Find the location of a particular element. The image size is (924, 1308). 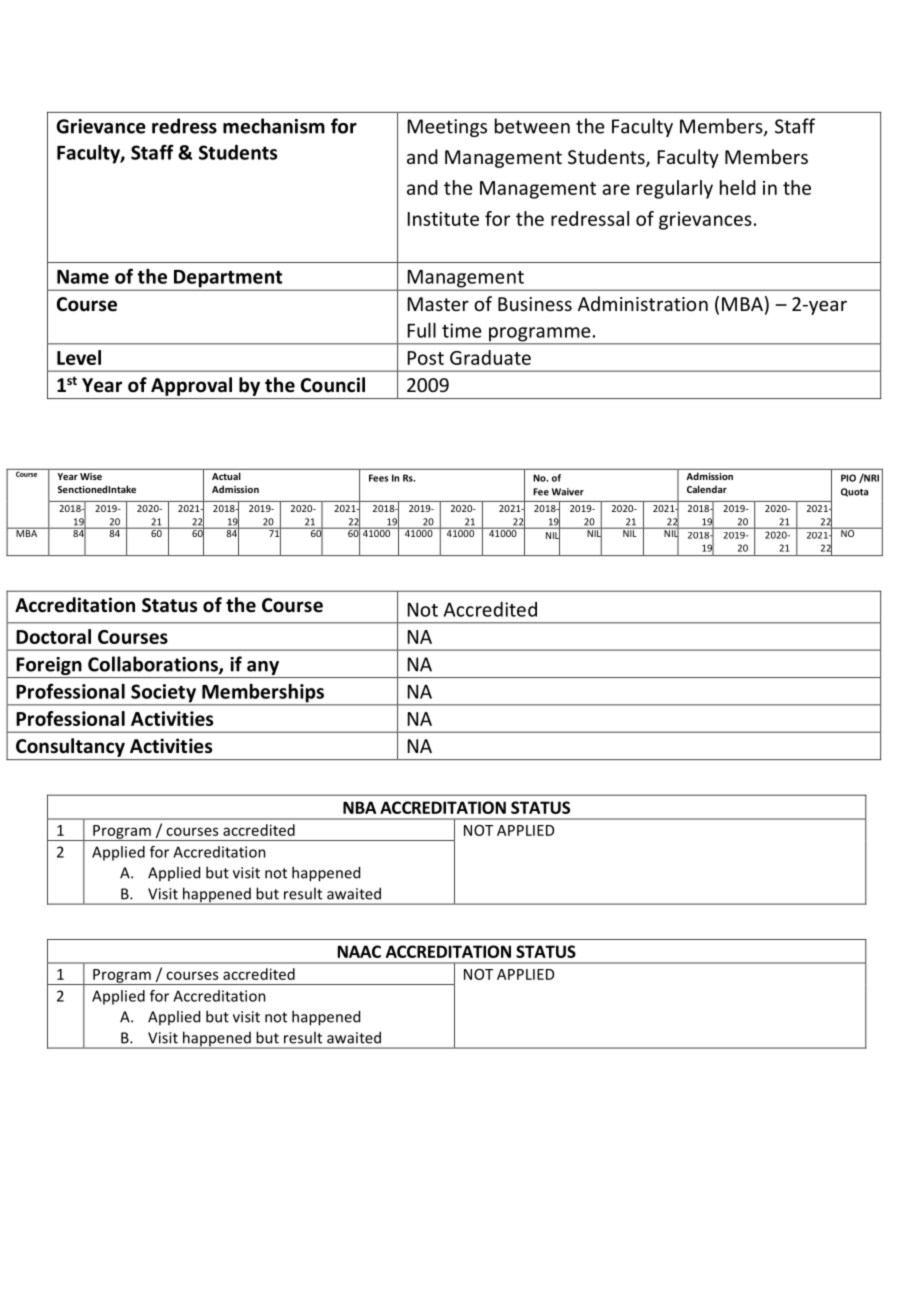

Collaborations is located at coordinates (154, 665).
